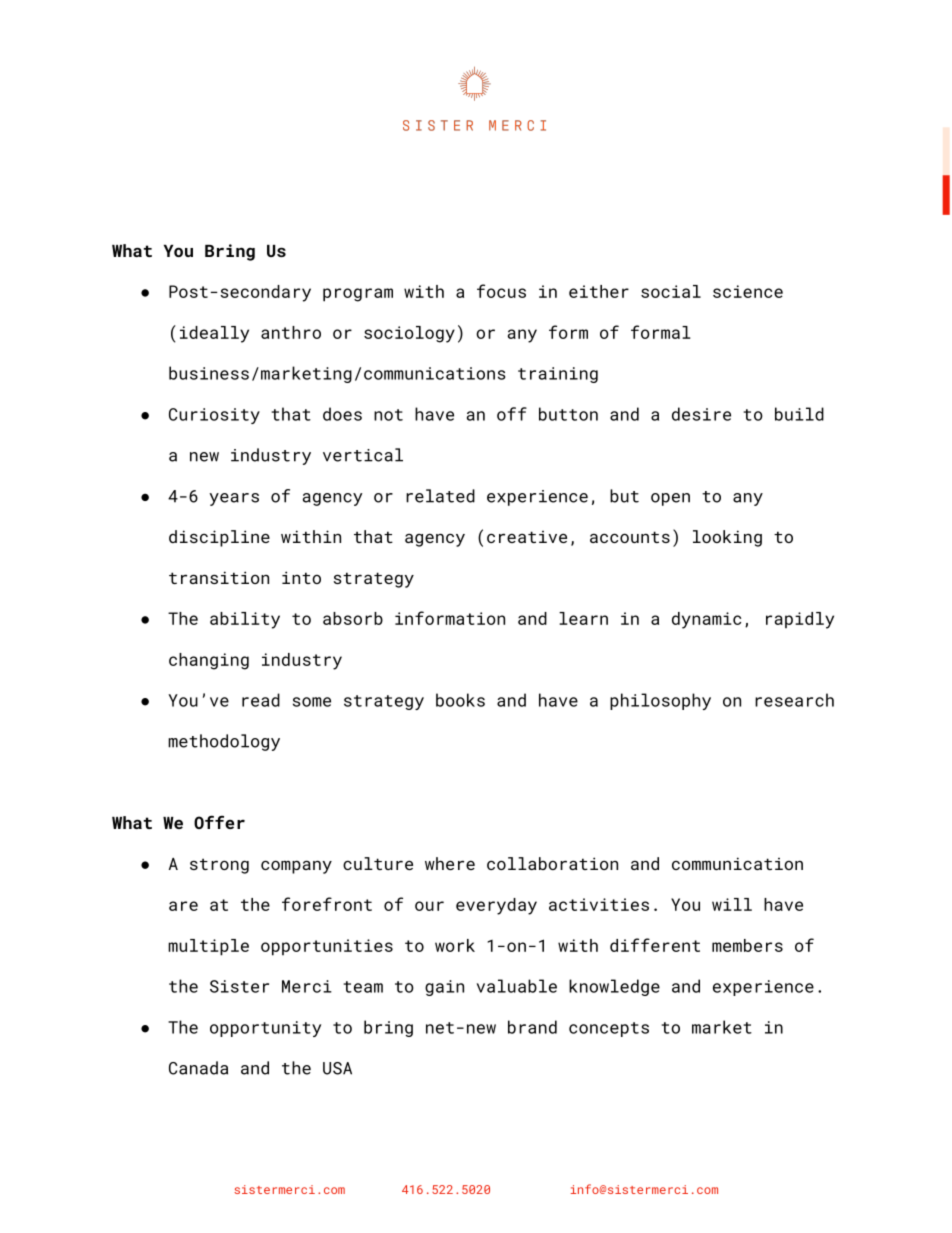  I want to click on where, so click(450, 863).
